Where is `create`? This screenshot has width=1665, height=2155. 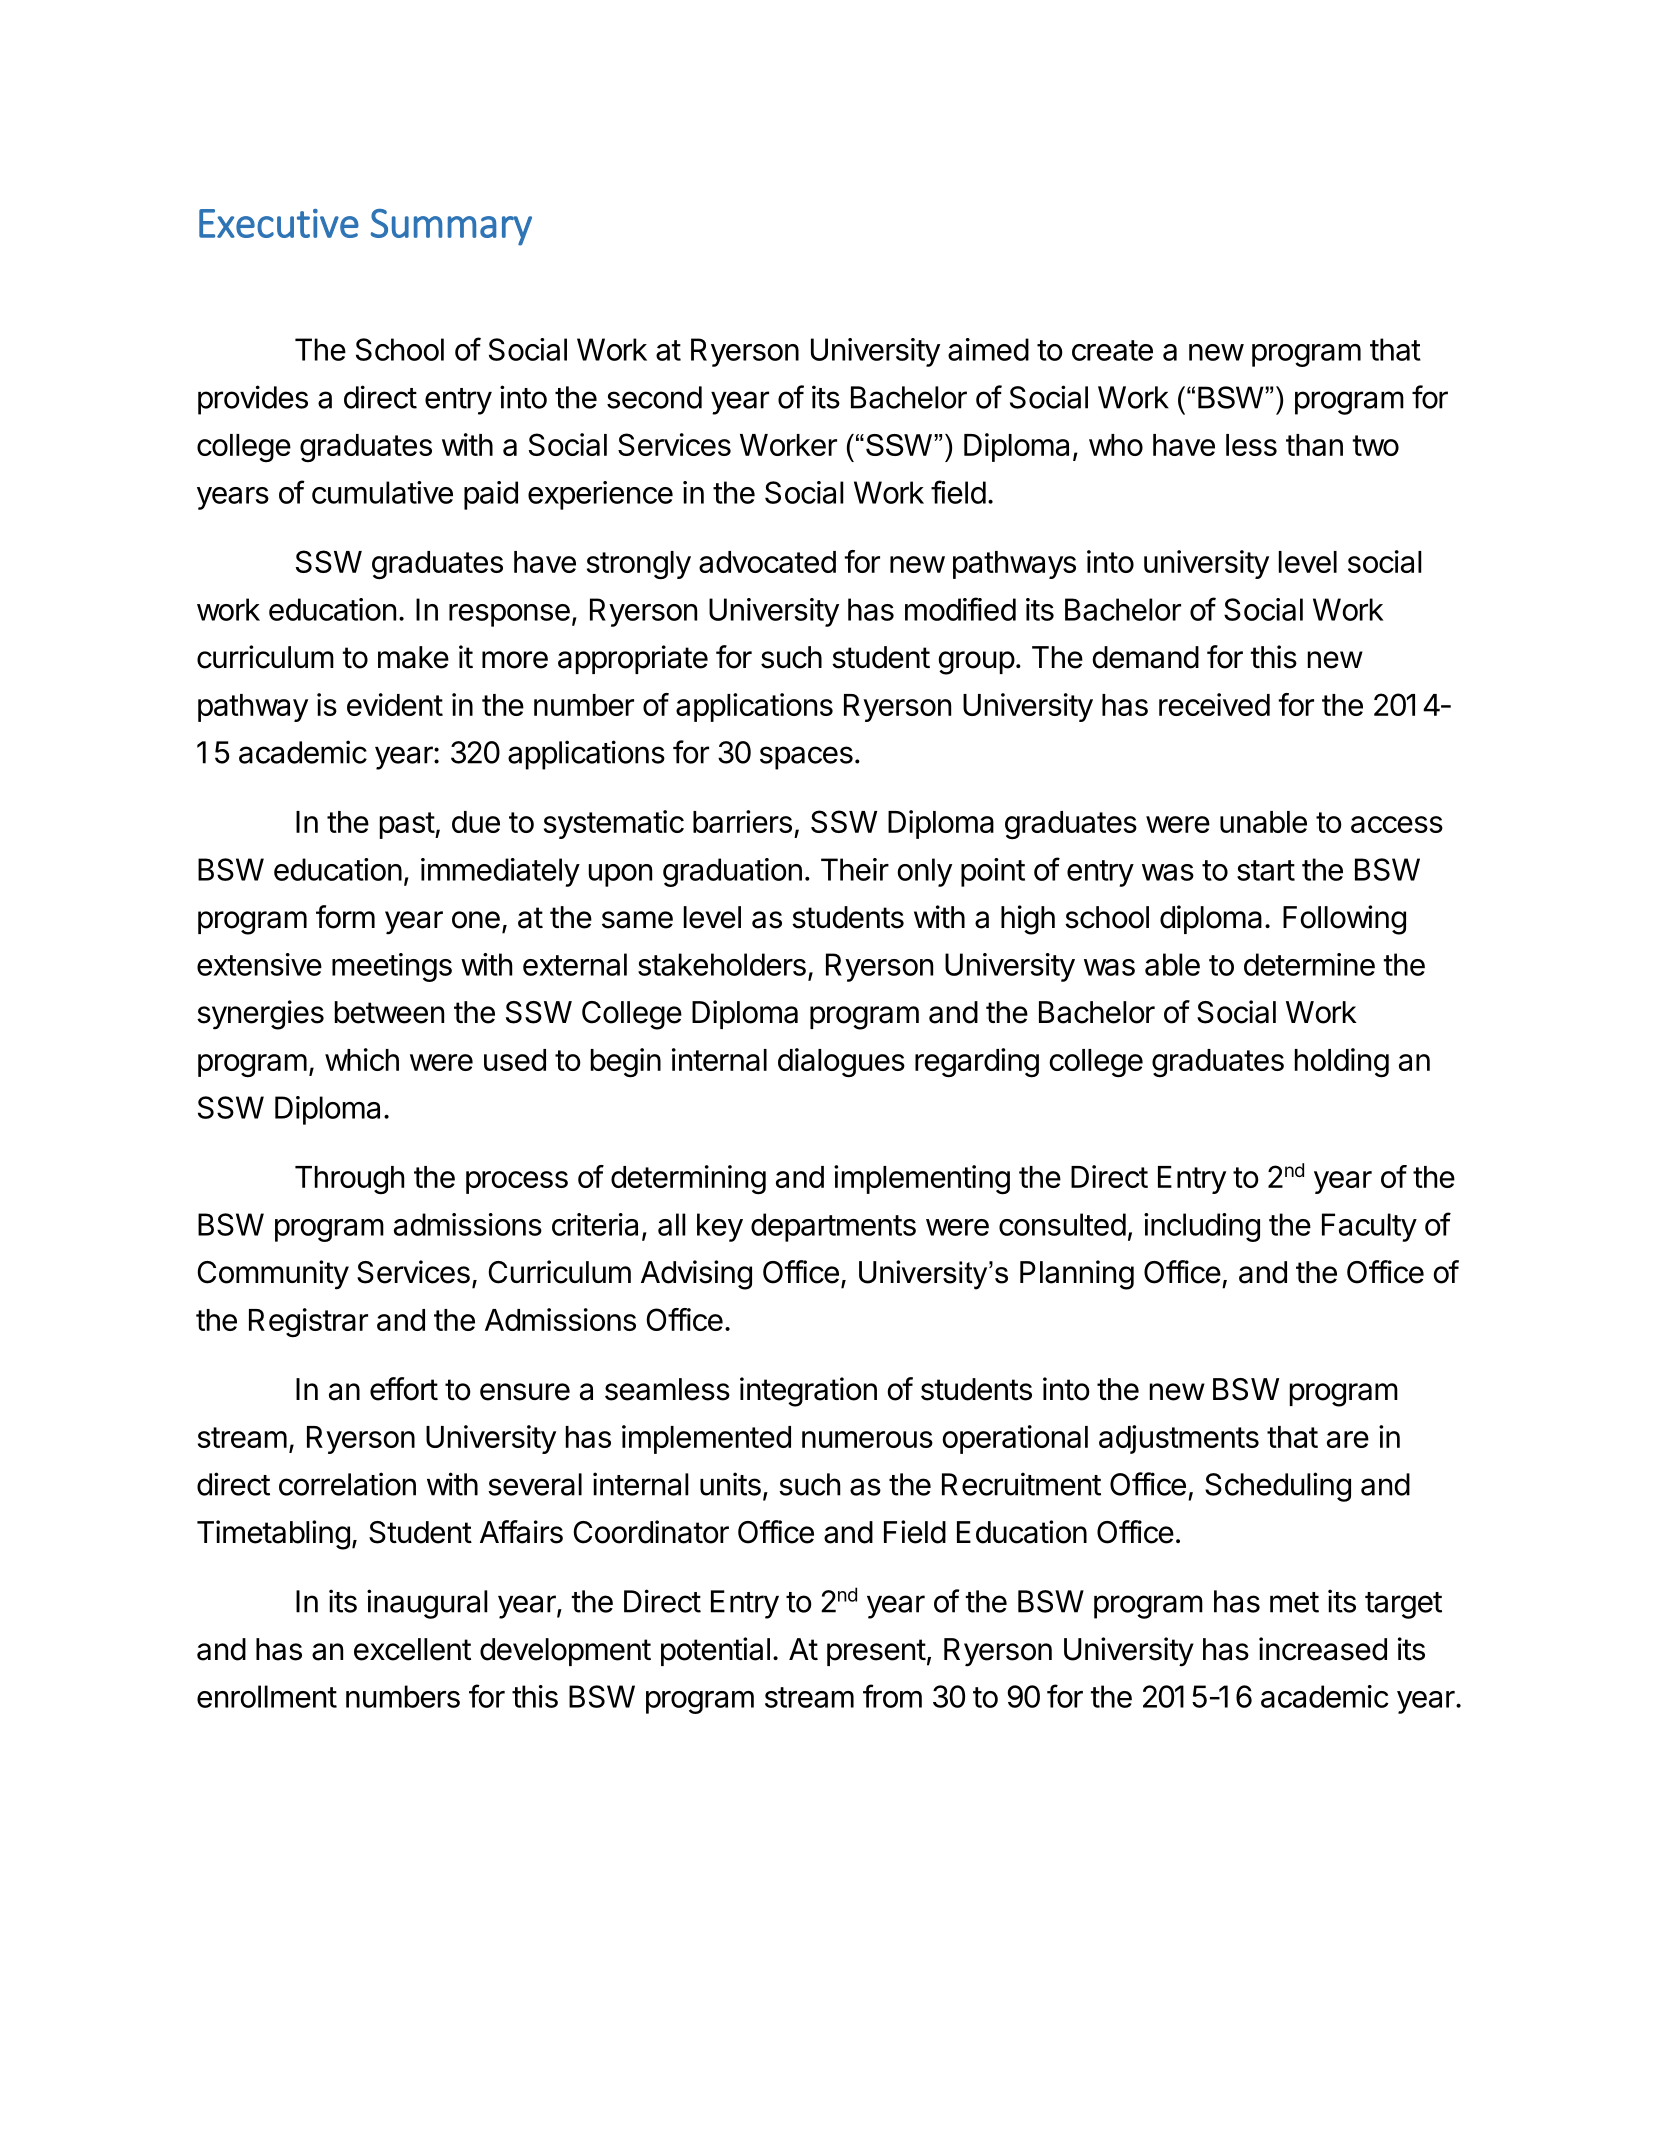
create is located at coordinates (1112, 350).
